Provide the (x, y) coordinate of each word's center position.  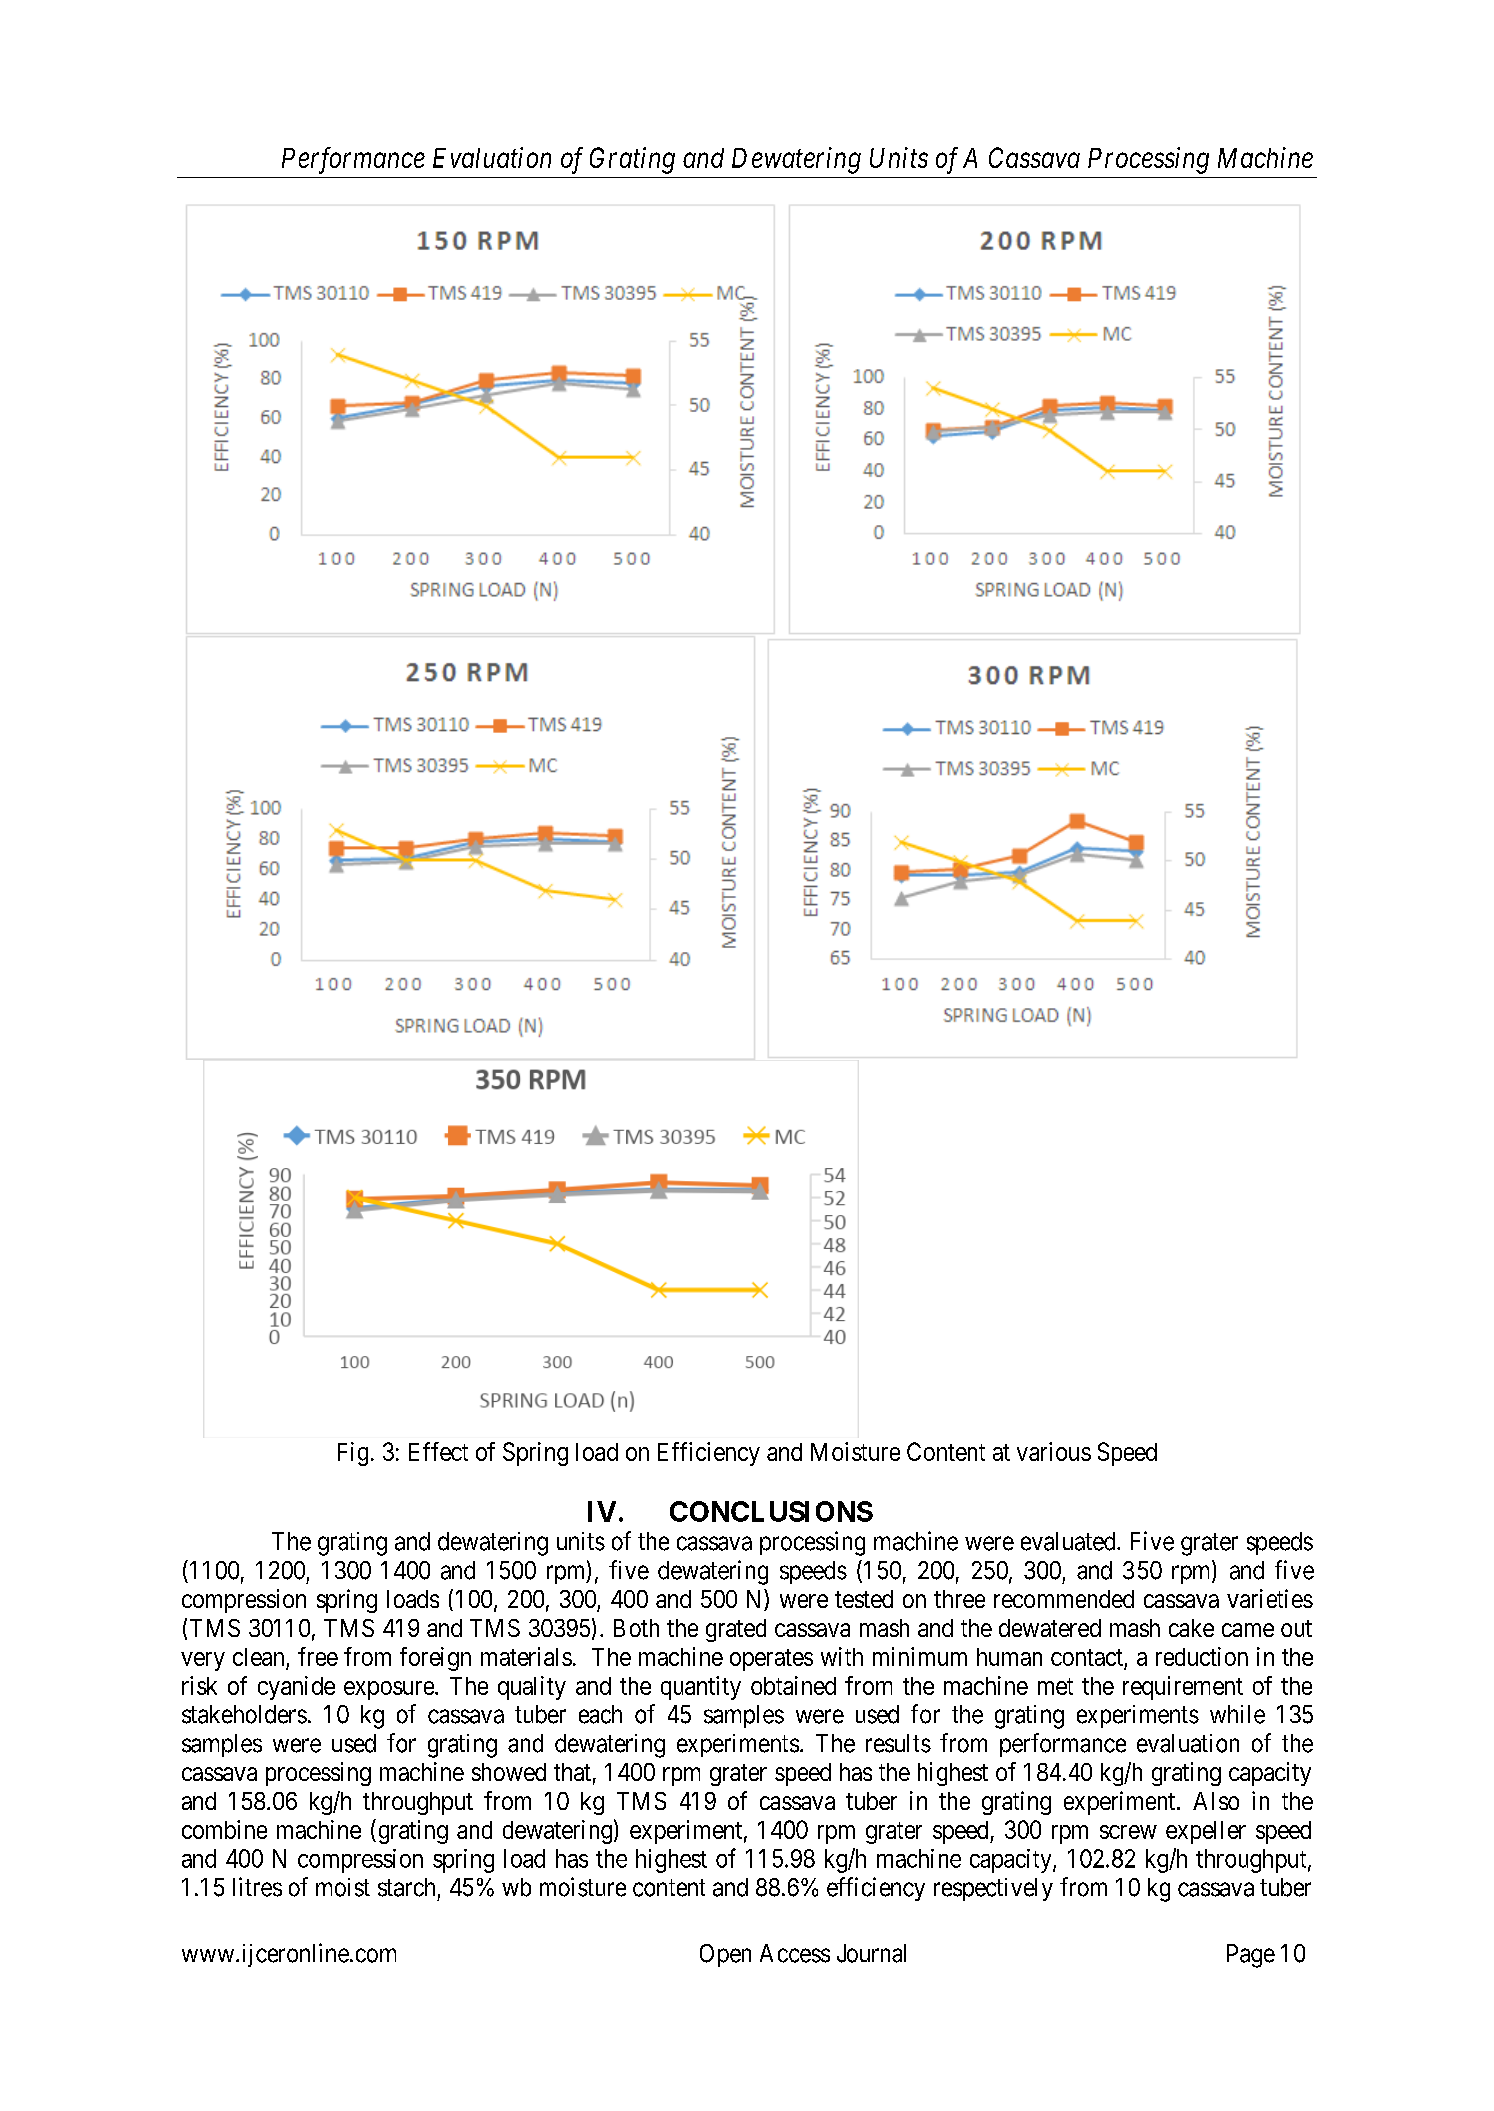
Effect (438, 1451)
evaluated (1069, 1541)
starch (406, 1887)
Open (725, 1955)
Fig (353, 1454)
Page (1251, 1956)
